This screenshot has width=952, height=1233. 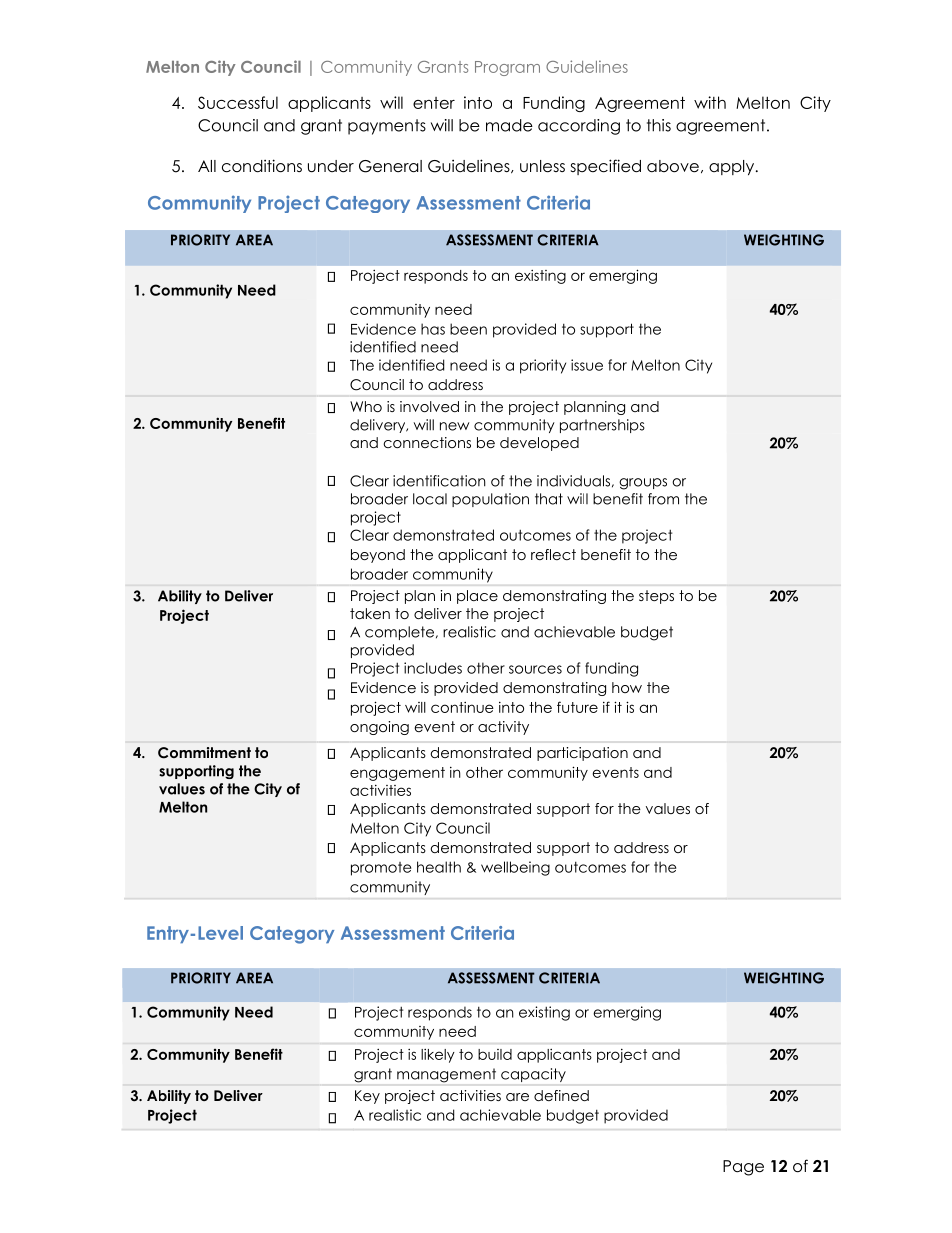 What do you see at coordinates (367, 1097) in the screenshot?
I see `Key` at bounding box center [367, 1097].
